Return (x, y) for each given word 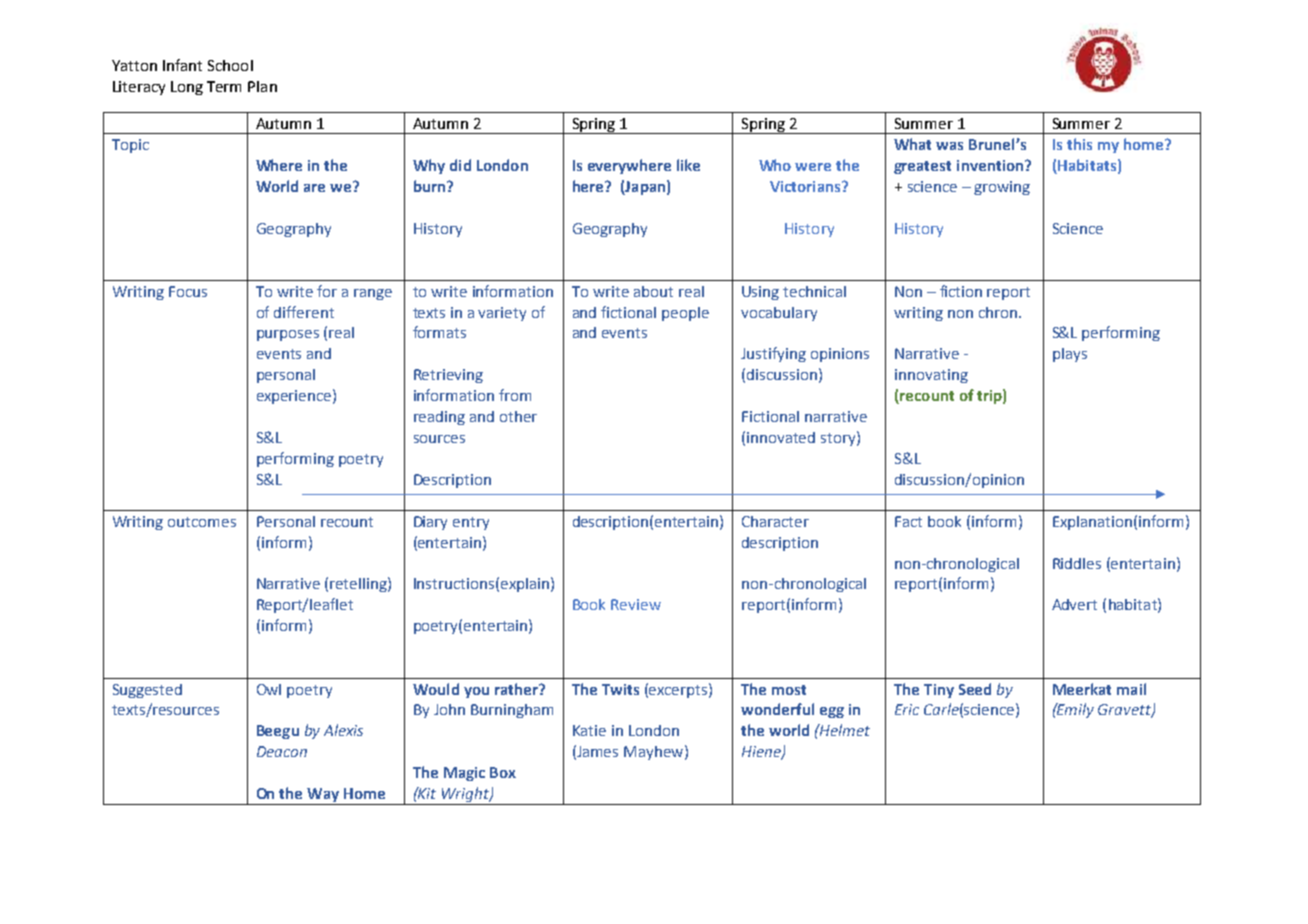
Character (775, 521)
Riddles (1077, 563)
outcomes (202, 522)
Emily (1074, 710)
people (685, 314)
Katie (589, 730)
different (304, 312)
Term (224, 86)
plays (1070, 355)
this (1079, 144)
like (688, 165)
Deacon (282, 751)
